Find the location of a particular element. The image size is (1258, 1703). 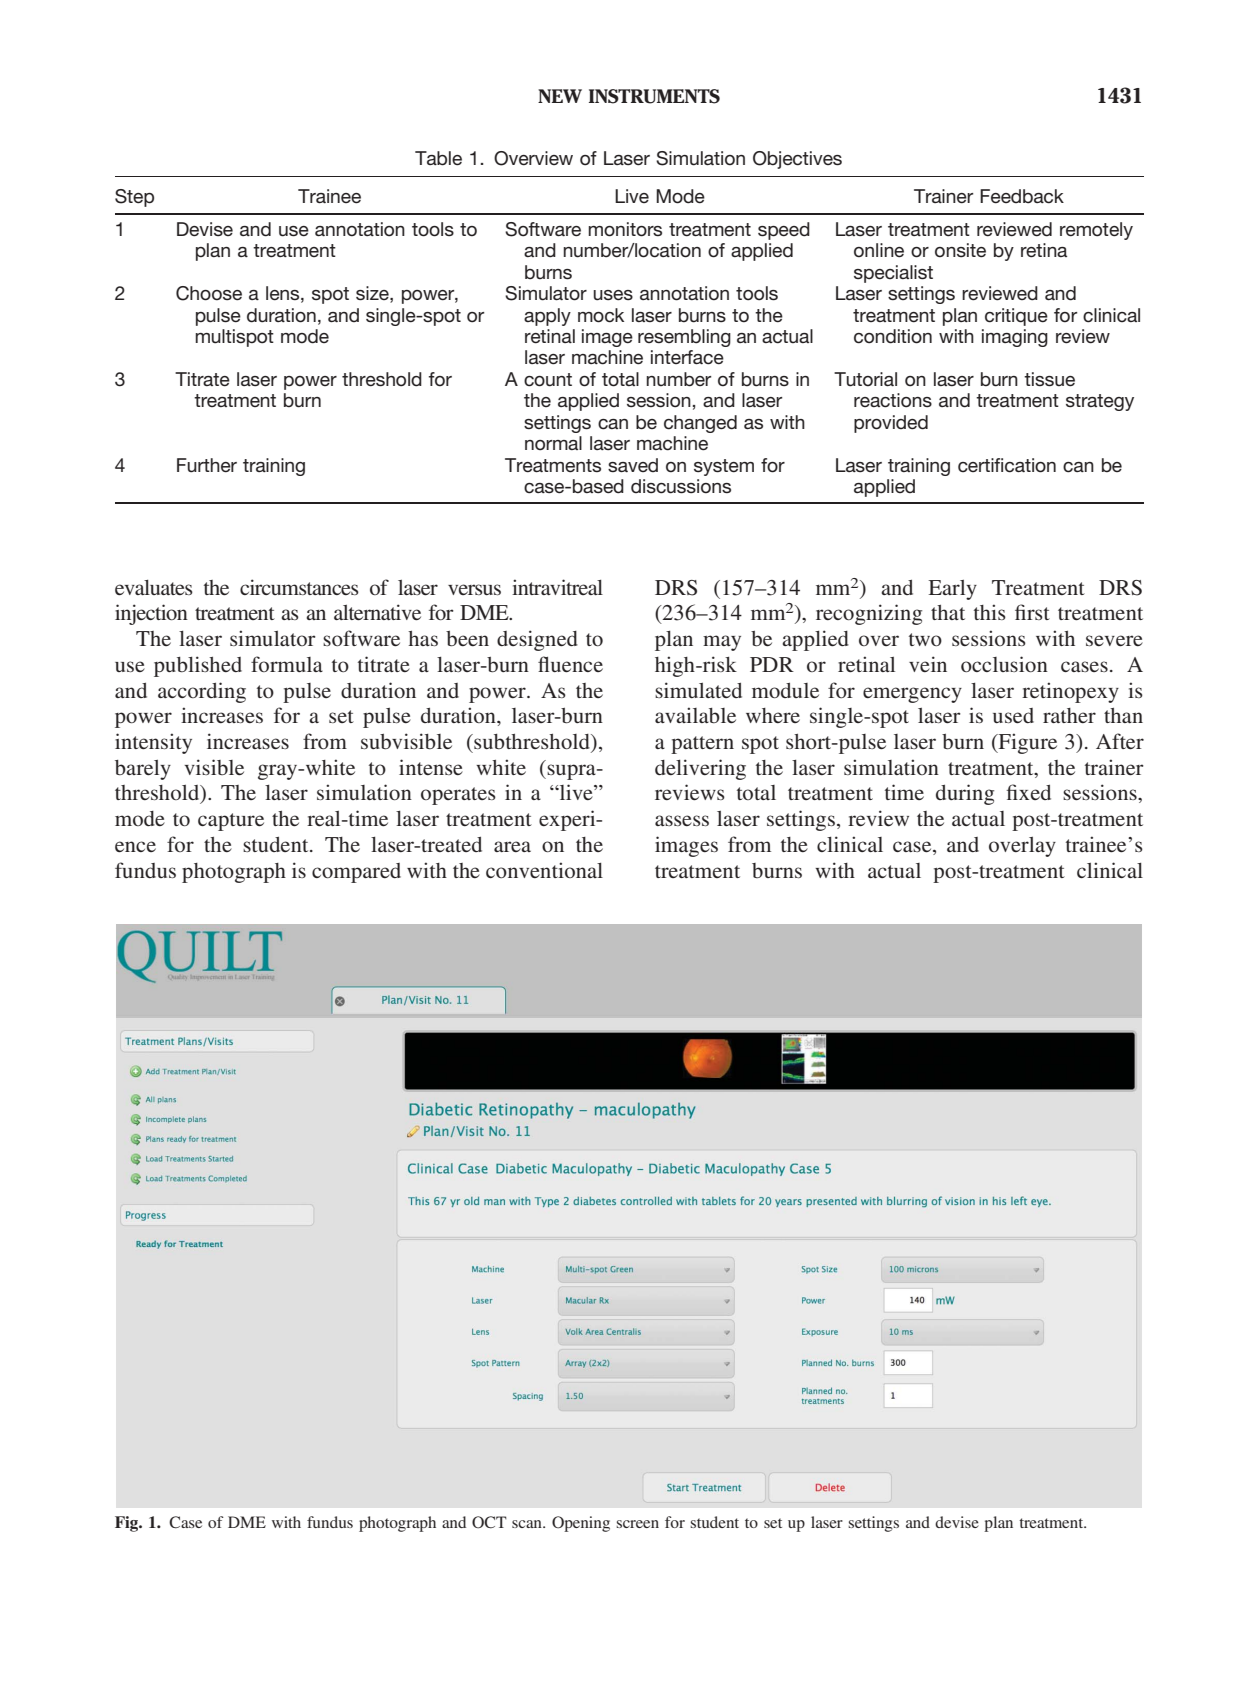

simulated is located at coordinates (698, 690).
